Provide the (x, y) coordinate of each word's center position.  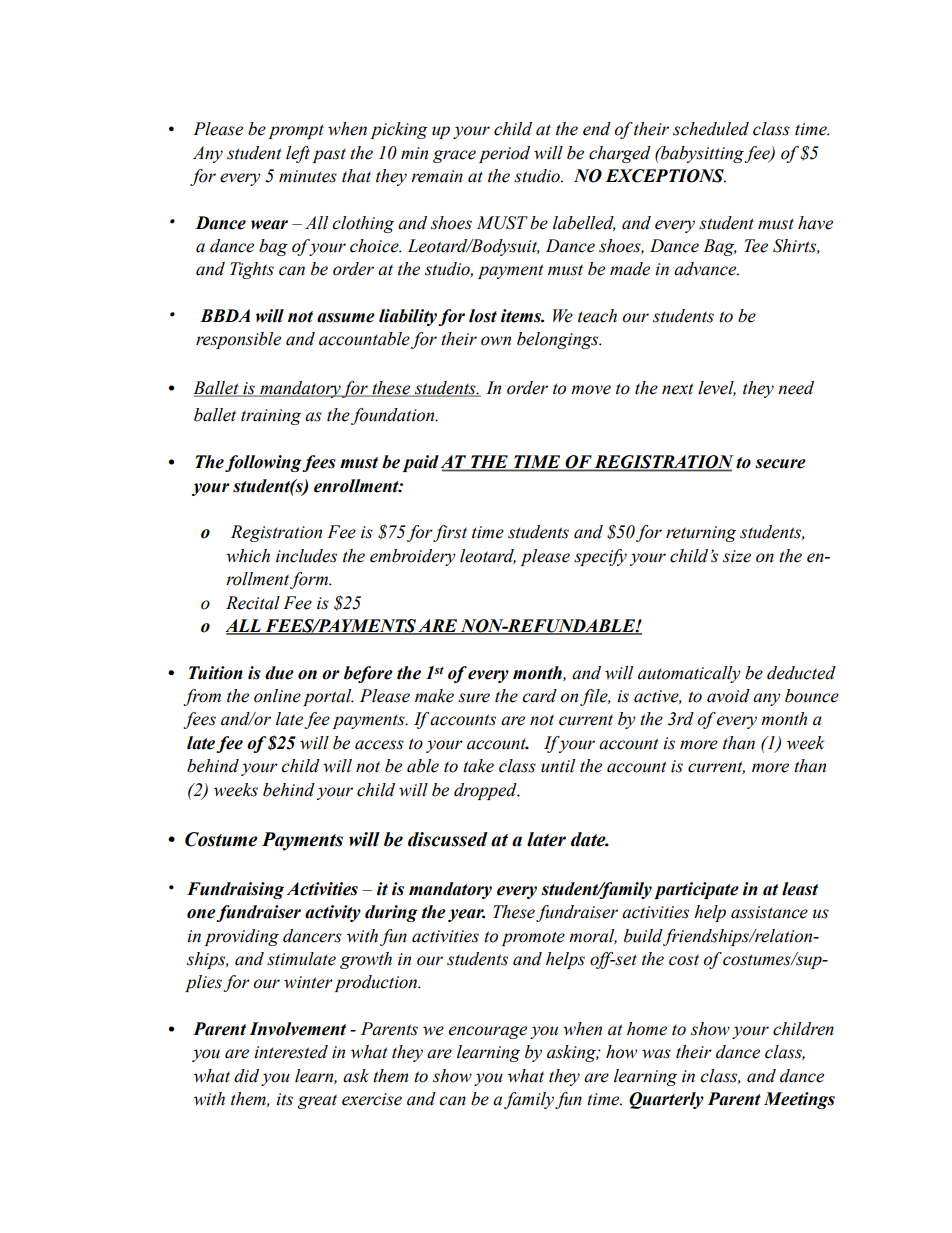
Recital (253, 603)
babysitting (702, 154)
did (246, 1076)
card (539, 696)
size (737, 556)
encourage (488, 1032)
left (298, 154)
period (504, 154)
